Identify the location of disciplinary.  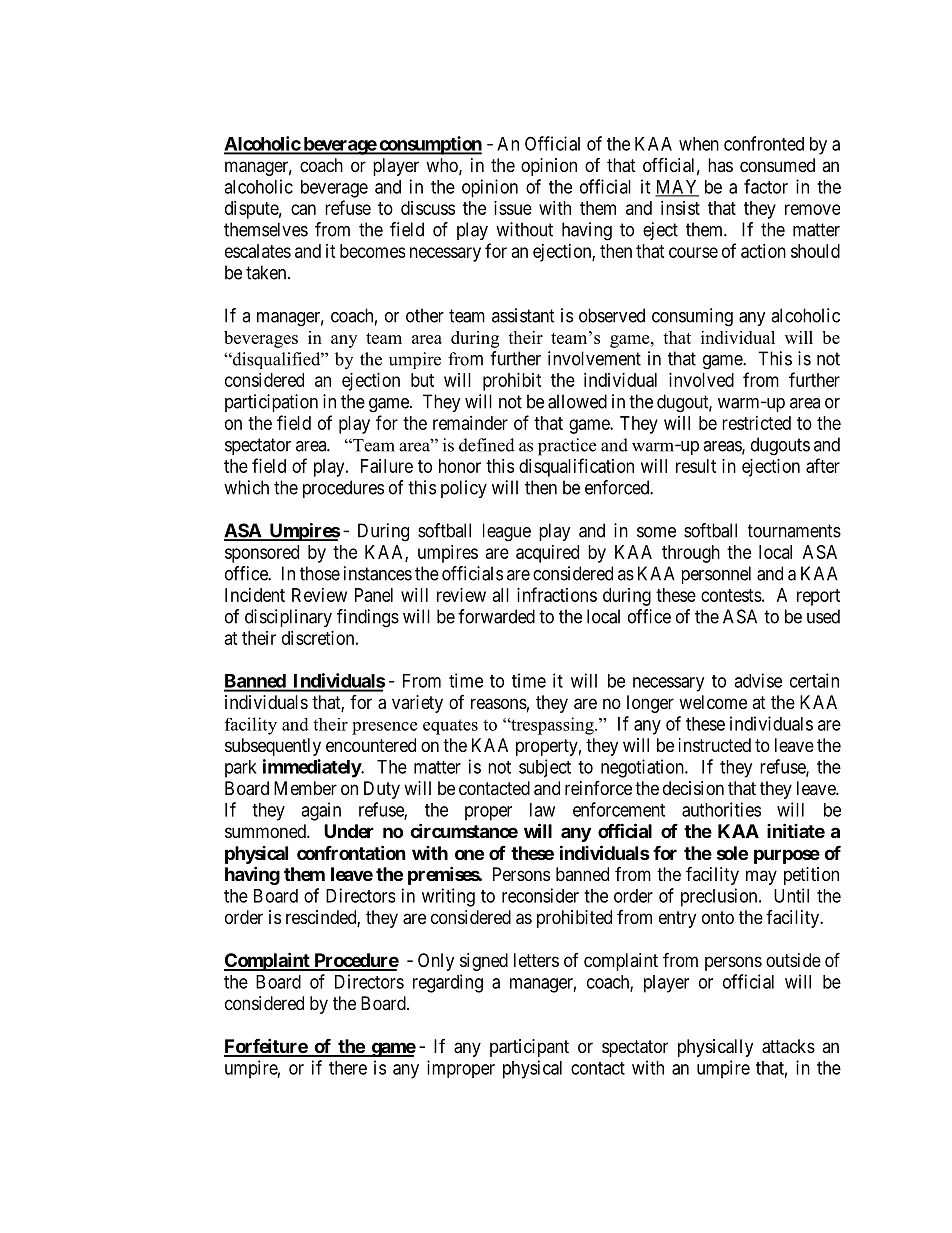
(288, 618).
